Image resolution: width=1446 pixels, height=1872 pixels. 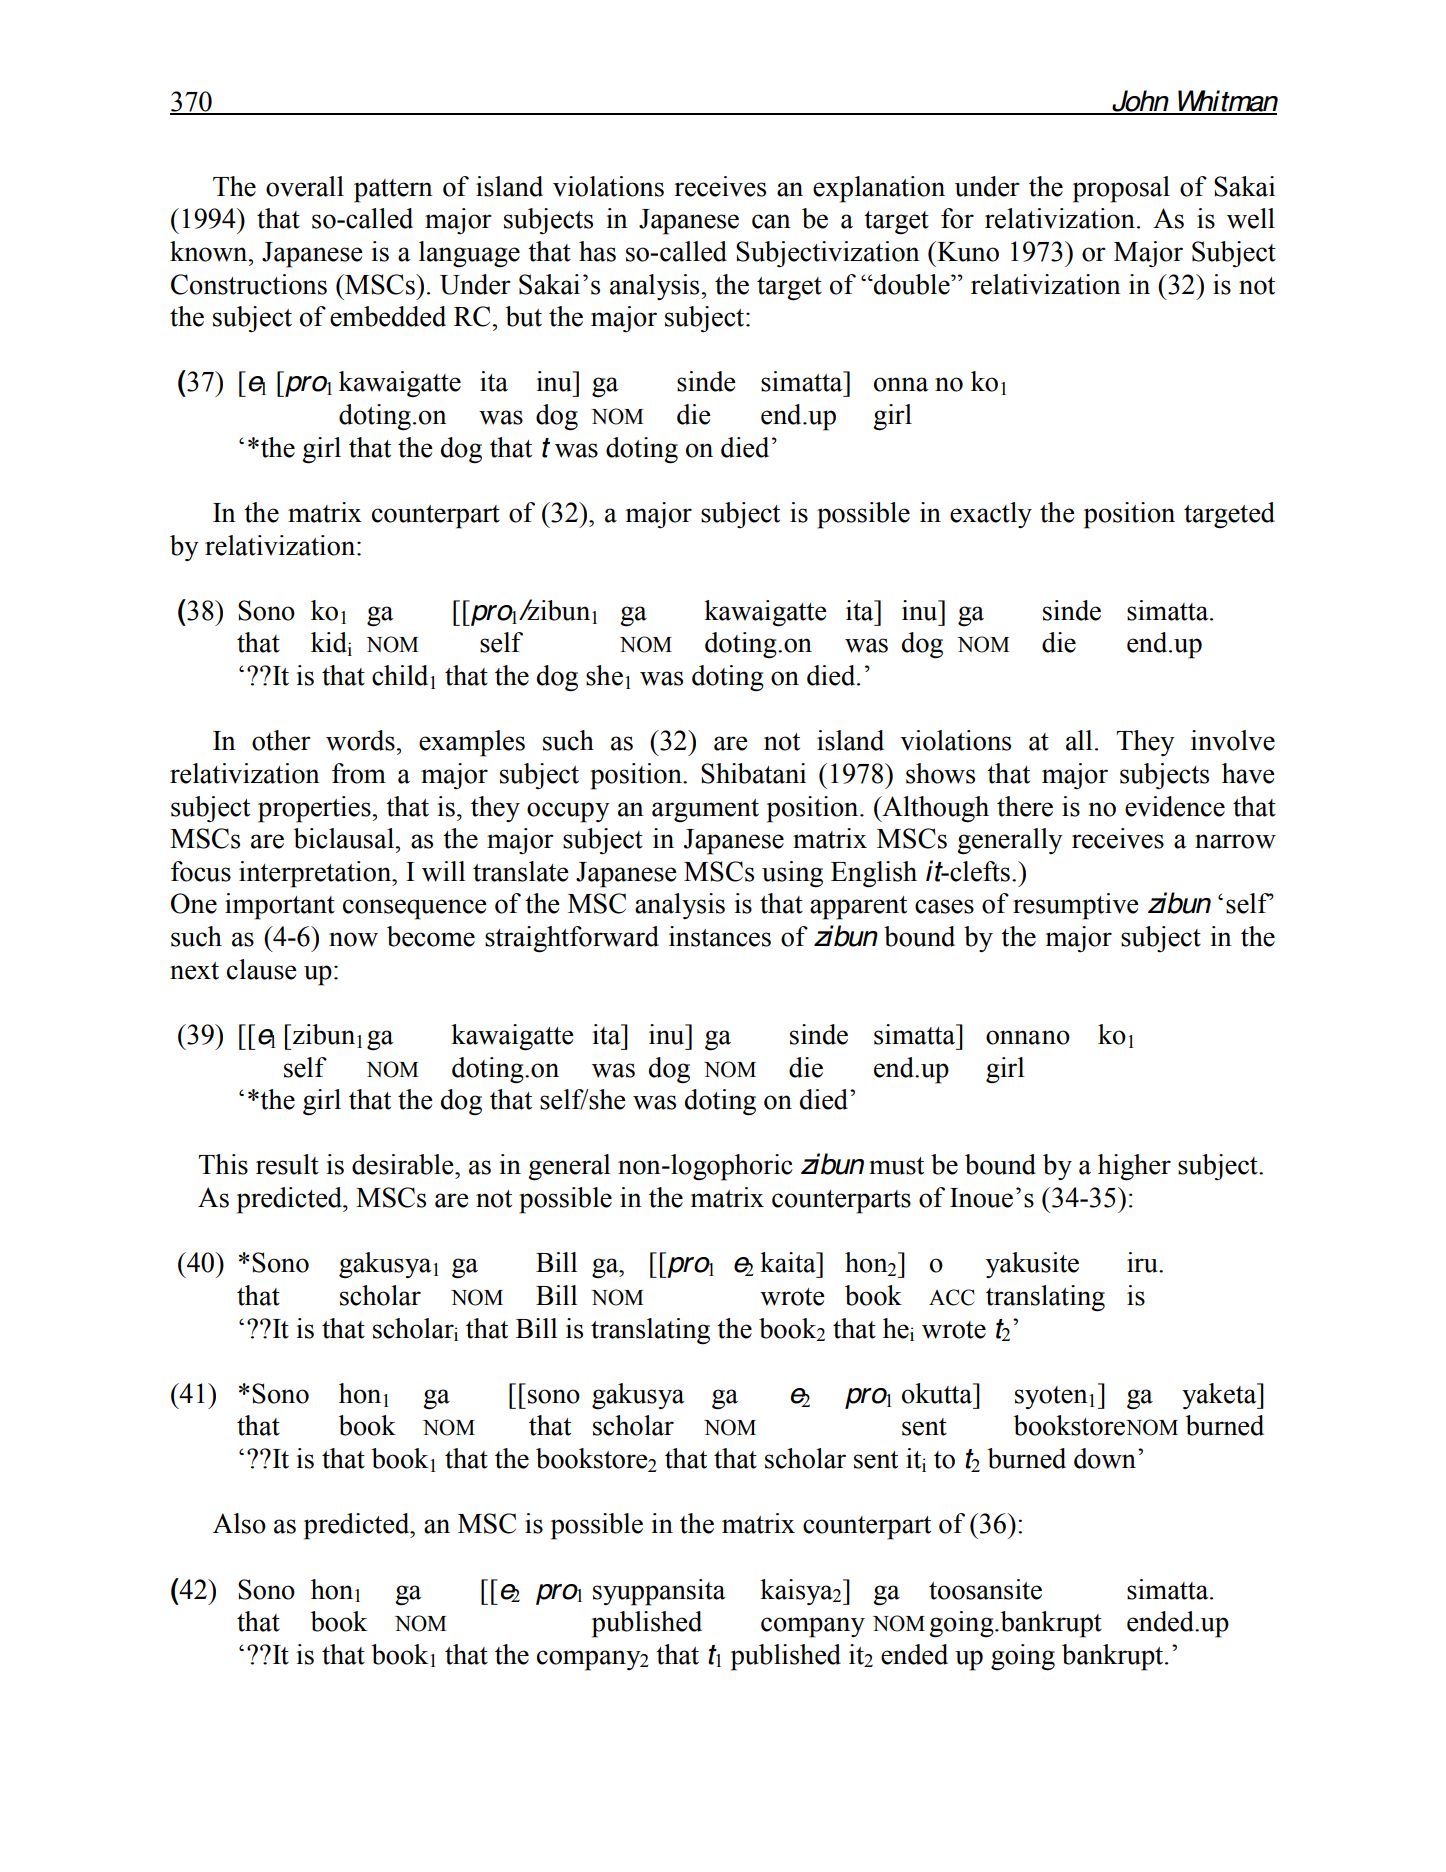 What do you see at coordinates (281, 740) in the page?
I see `other` at bounding box center [281, 740].
